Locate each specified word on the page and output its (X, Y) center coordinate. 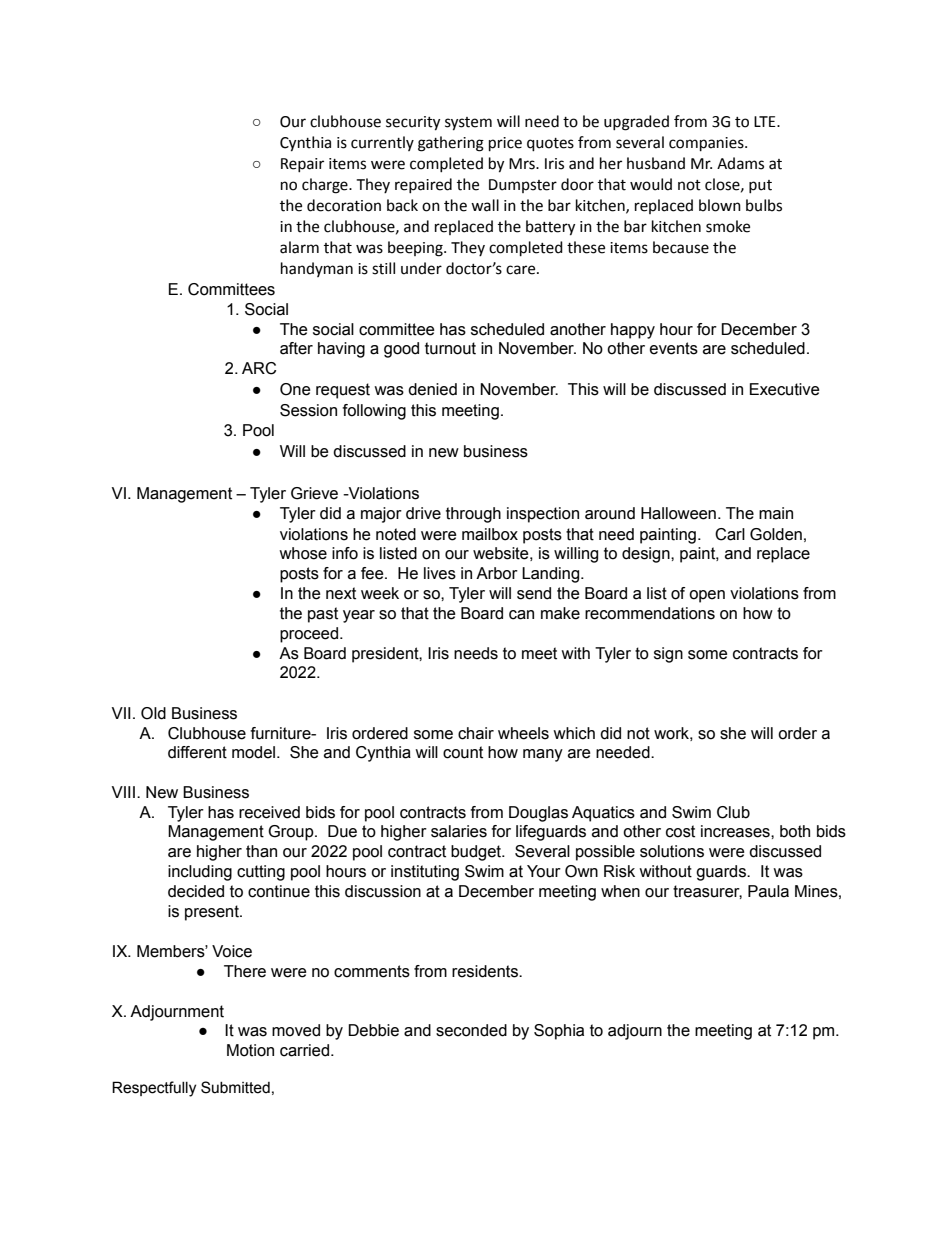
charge (326, 186)
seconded (471, 1030)
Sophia (559, 1032)
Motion (250, 1050)
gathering (451, 144)
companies (707, 144)
